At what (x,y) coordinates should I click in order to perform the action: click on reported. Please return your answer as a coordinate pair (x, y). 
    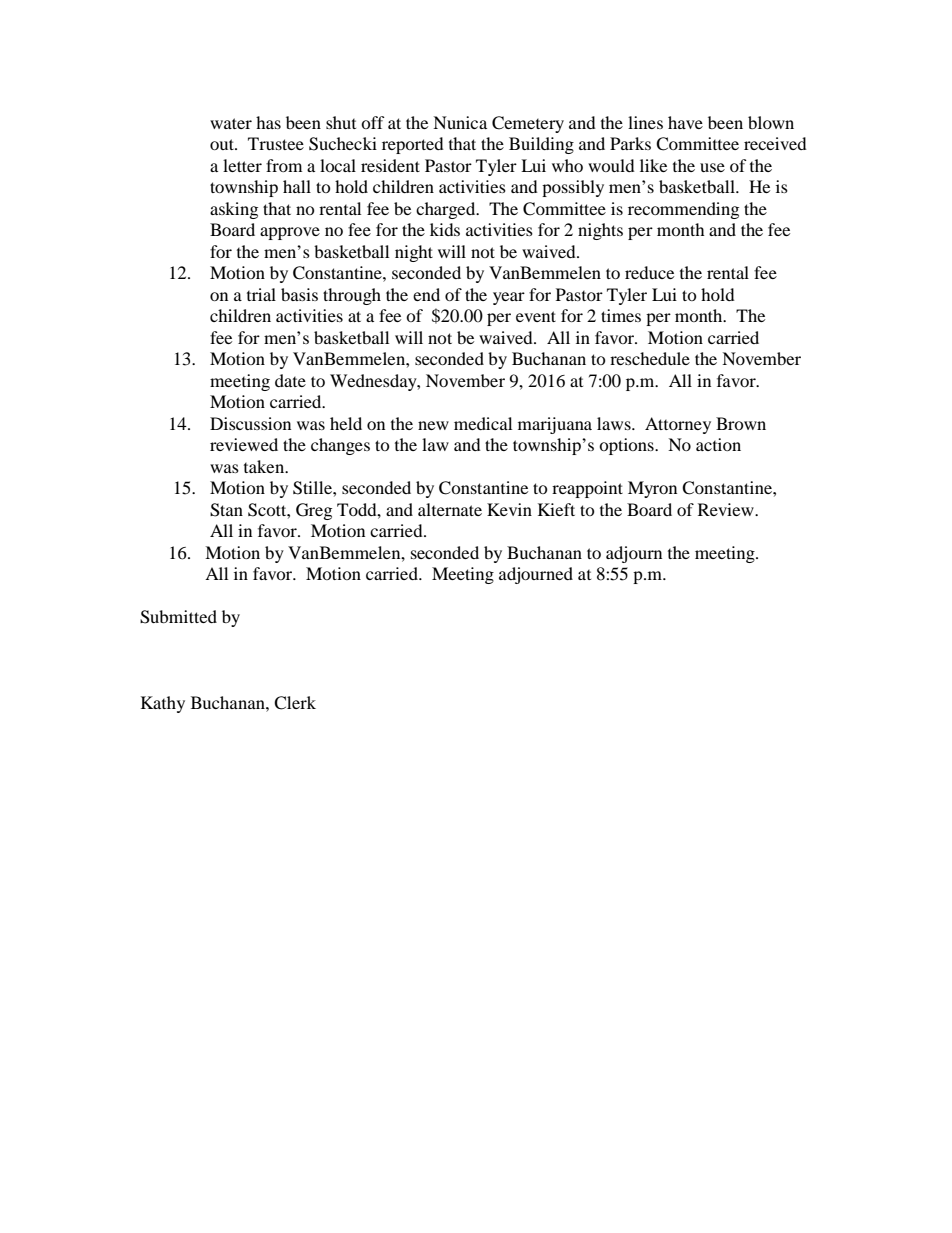
    Looking at the image, I should click on (413, 145).
